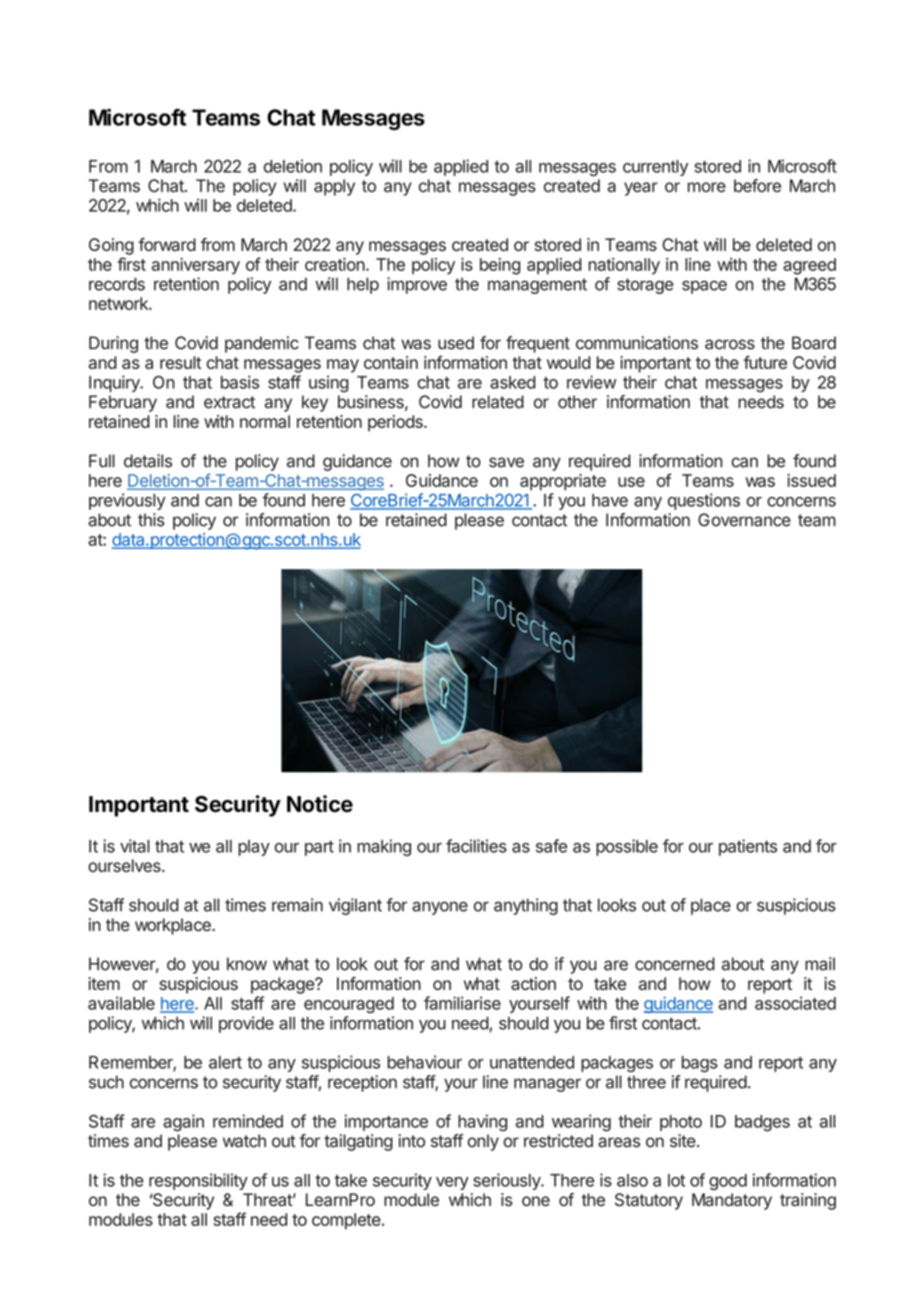  What do you see at coordinates (748, 847) in the image?
I see `patients` at bounding box center [748, 847].
